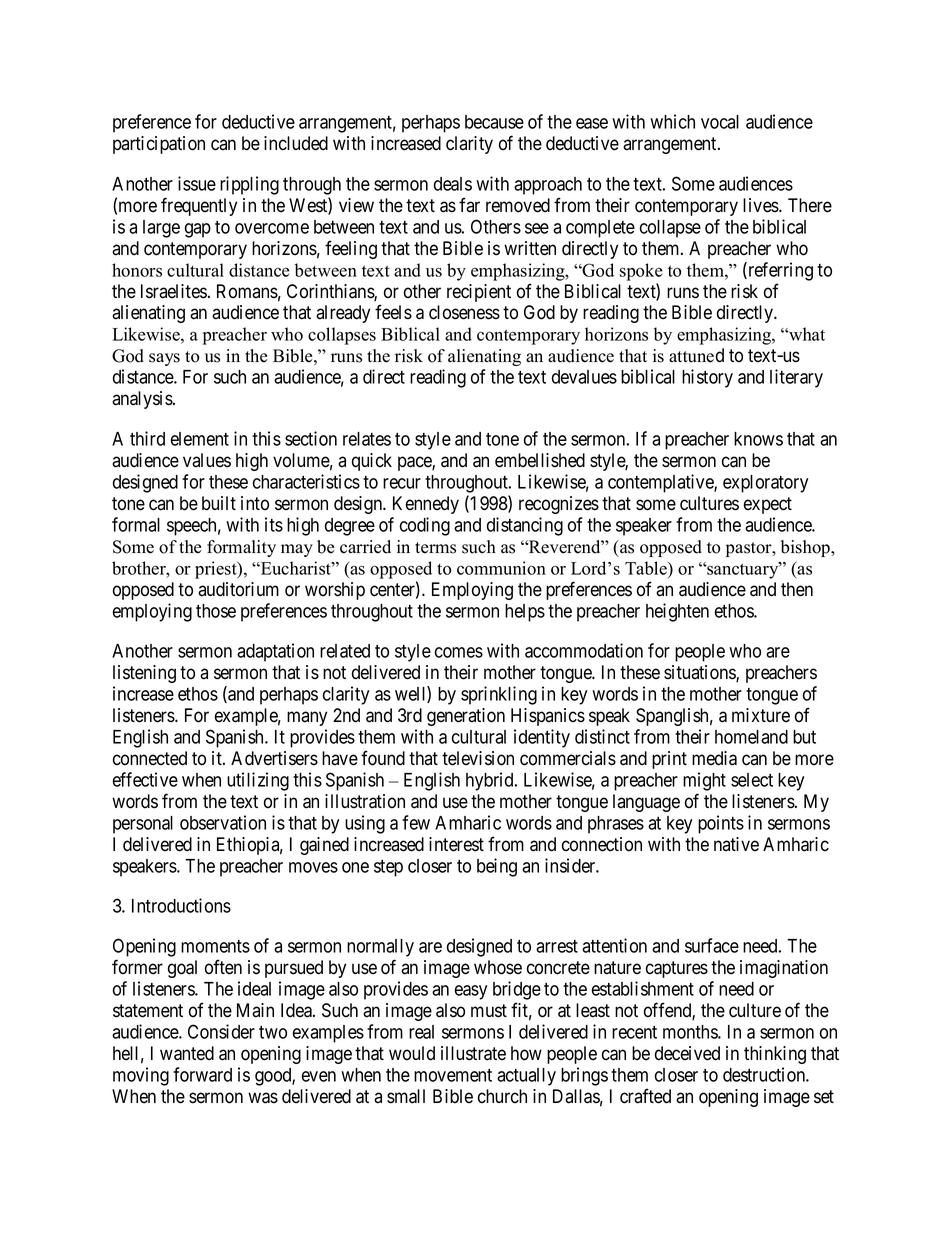  Describe the element at coordinates (525, 613) in the document. I see `helps` at that location.
